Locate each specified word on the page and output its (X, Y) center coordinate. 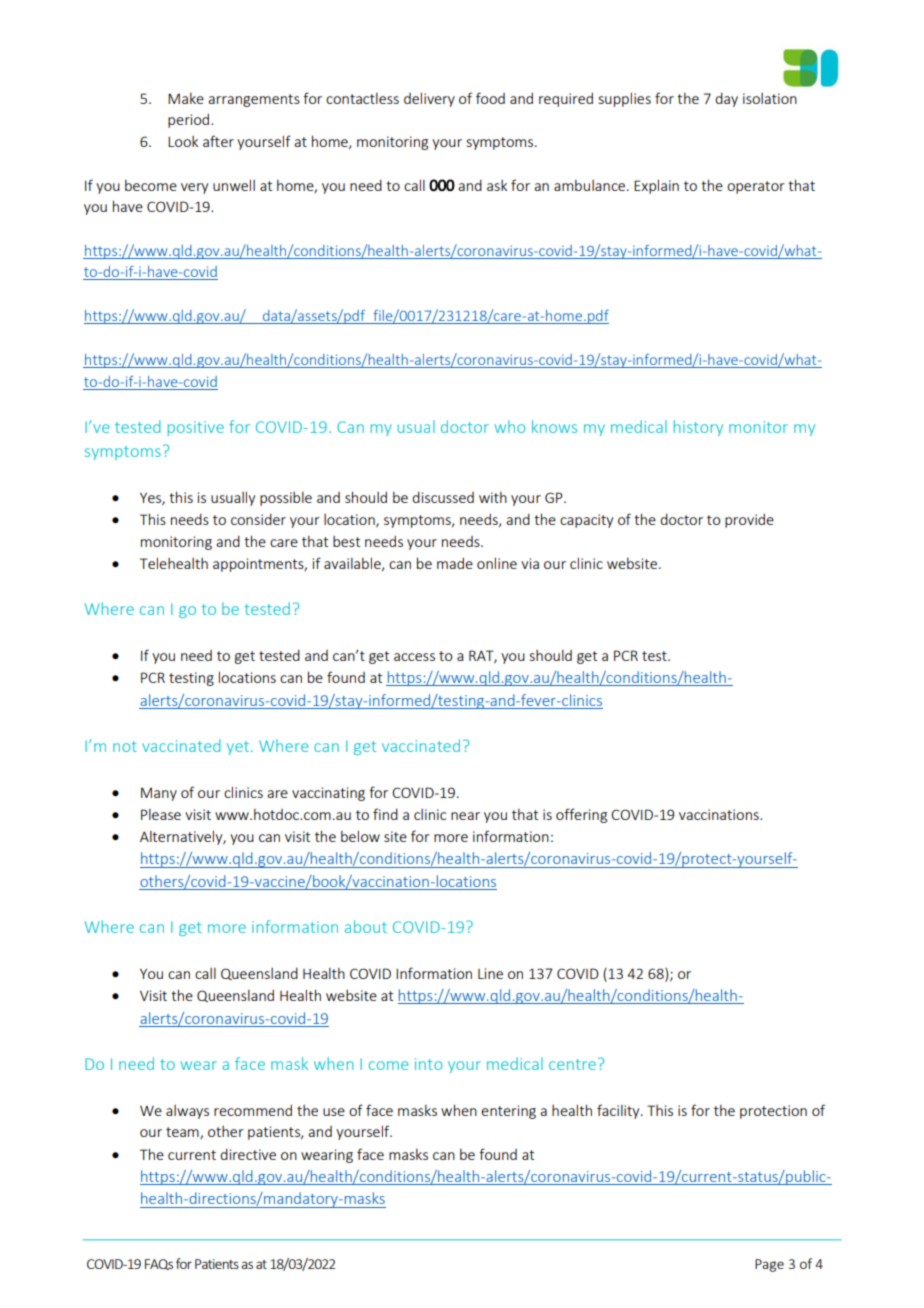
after (218, 141)
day (726, 99)
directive (248, 1154)
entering (508, 1112)
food (490, 98)
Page (769, 1265)
